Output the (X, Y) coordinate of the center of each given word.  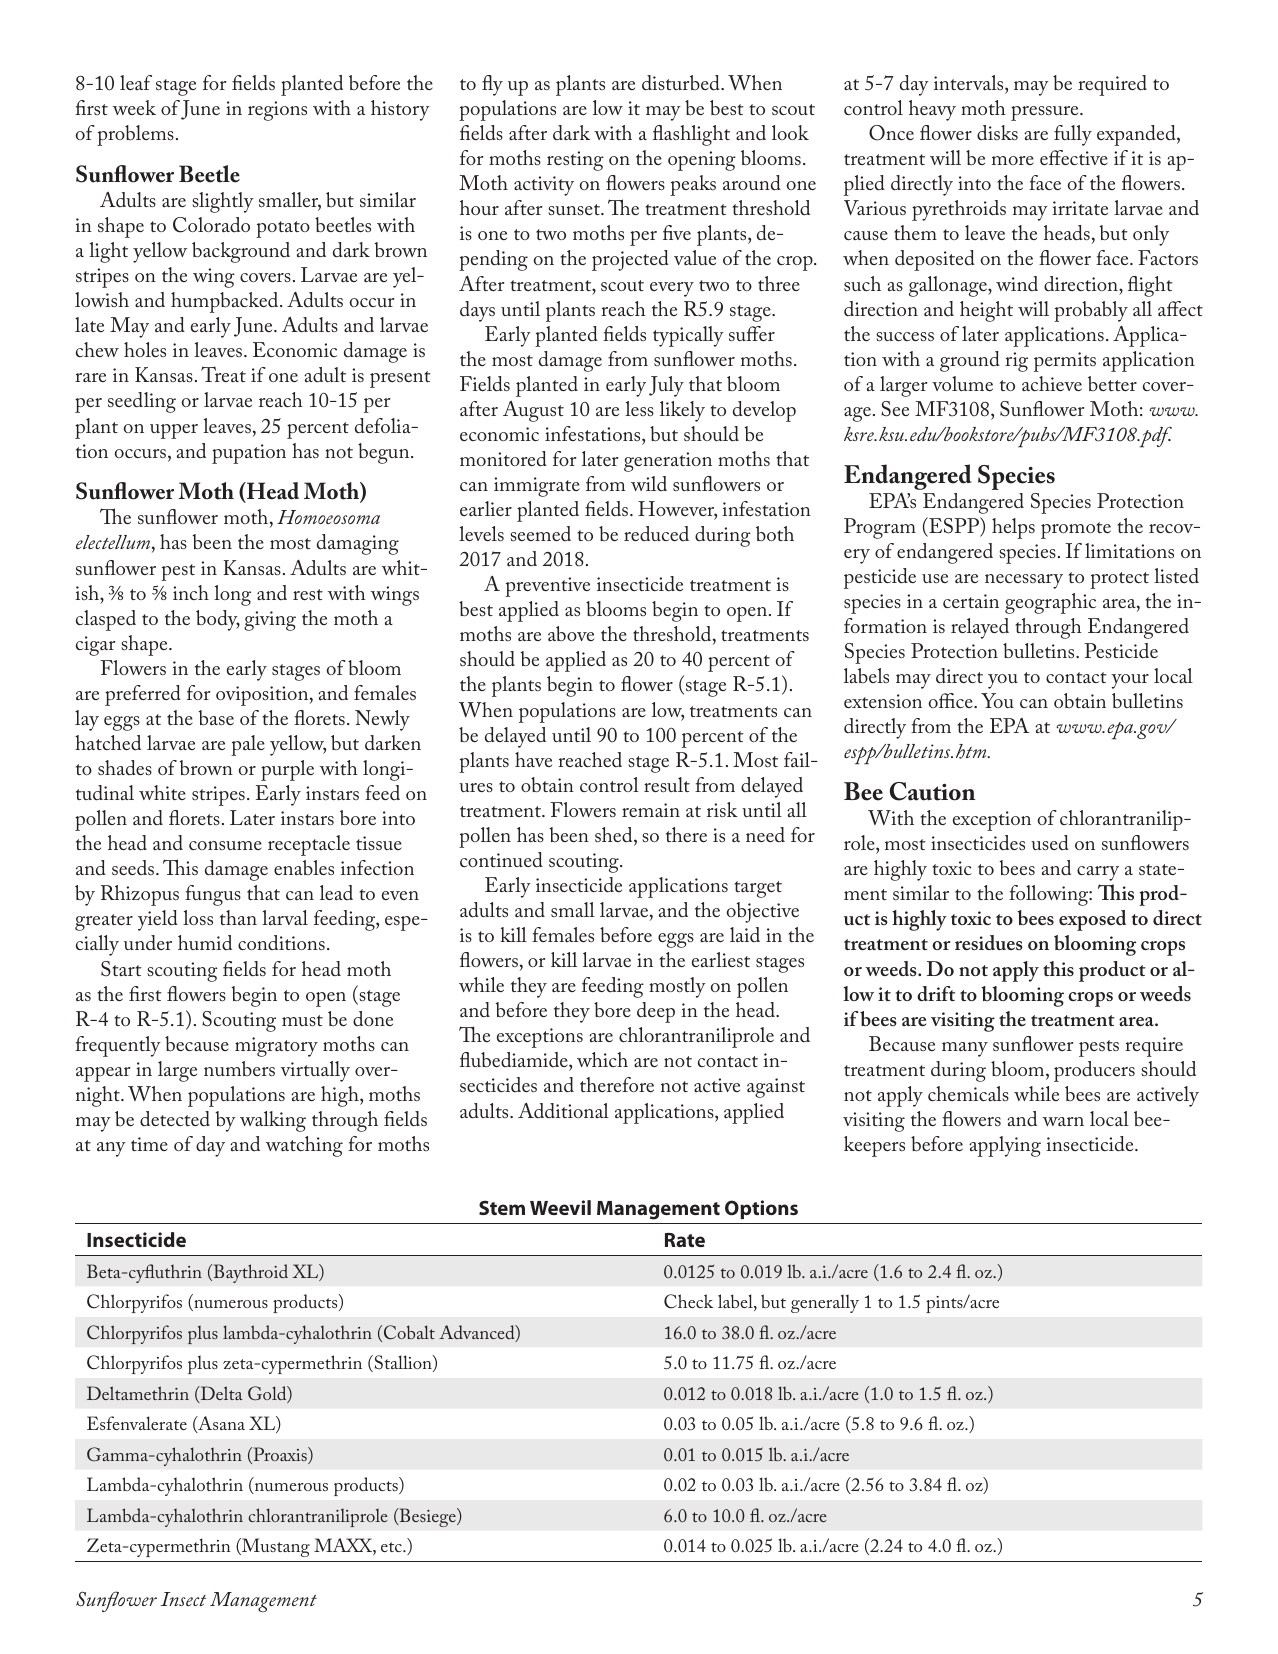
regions (277, 111)
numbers (239, 1068)
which (602, 1059)
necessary (1024, 581)
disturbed (682, 82)
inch (191, 592)
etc (392, 1547)
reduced (656, 533)
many (965, 1049)
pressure (1046, 113)
